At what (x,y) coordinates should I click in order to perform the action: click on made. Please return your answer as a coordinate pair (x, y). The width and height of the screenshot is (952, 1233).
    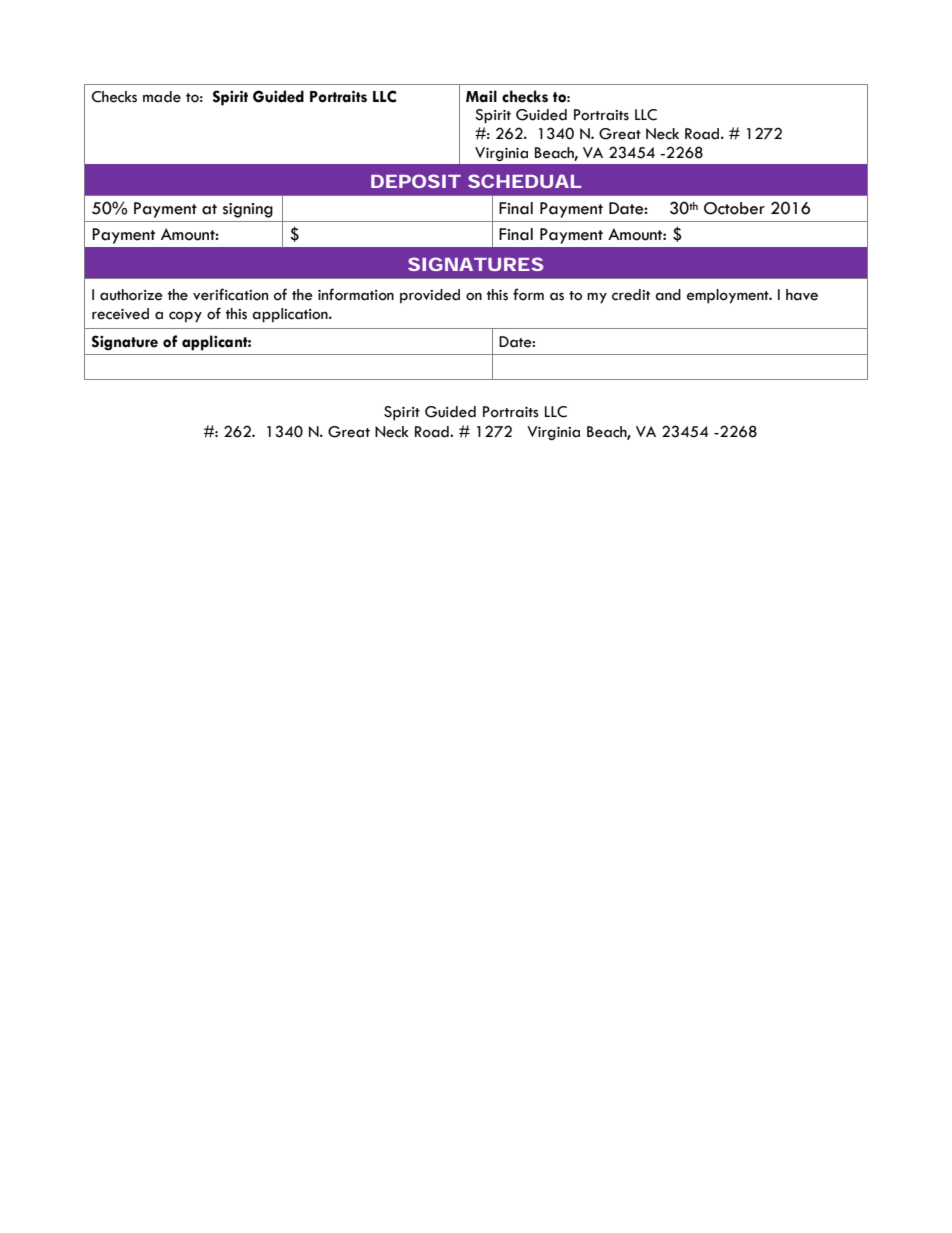
    Looking at the image, I should click on (162, 97).
